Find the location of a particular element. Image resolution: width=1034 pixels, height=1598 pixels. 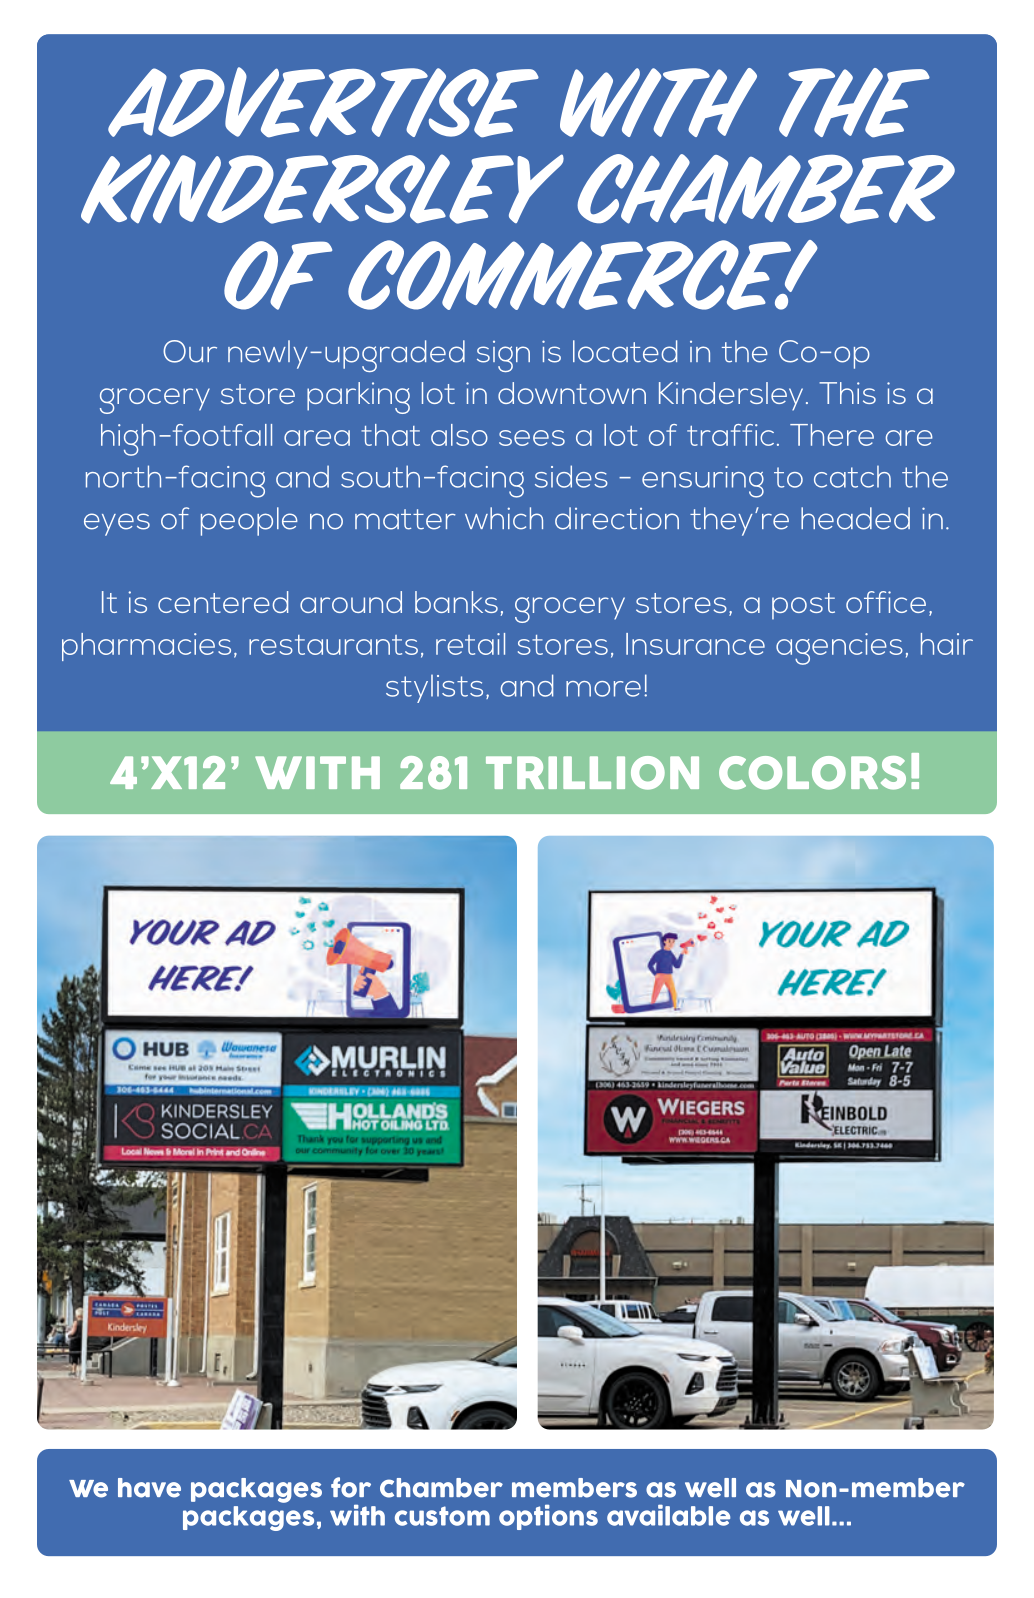

sign is located at coordinates (503, 356).
